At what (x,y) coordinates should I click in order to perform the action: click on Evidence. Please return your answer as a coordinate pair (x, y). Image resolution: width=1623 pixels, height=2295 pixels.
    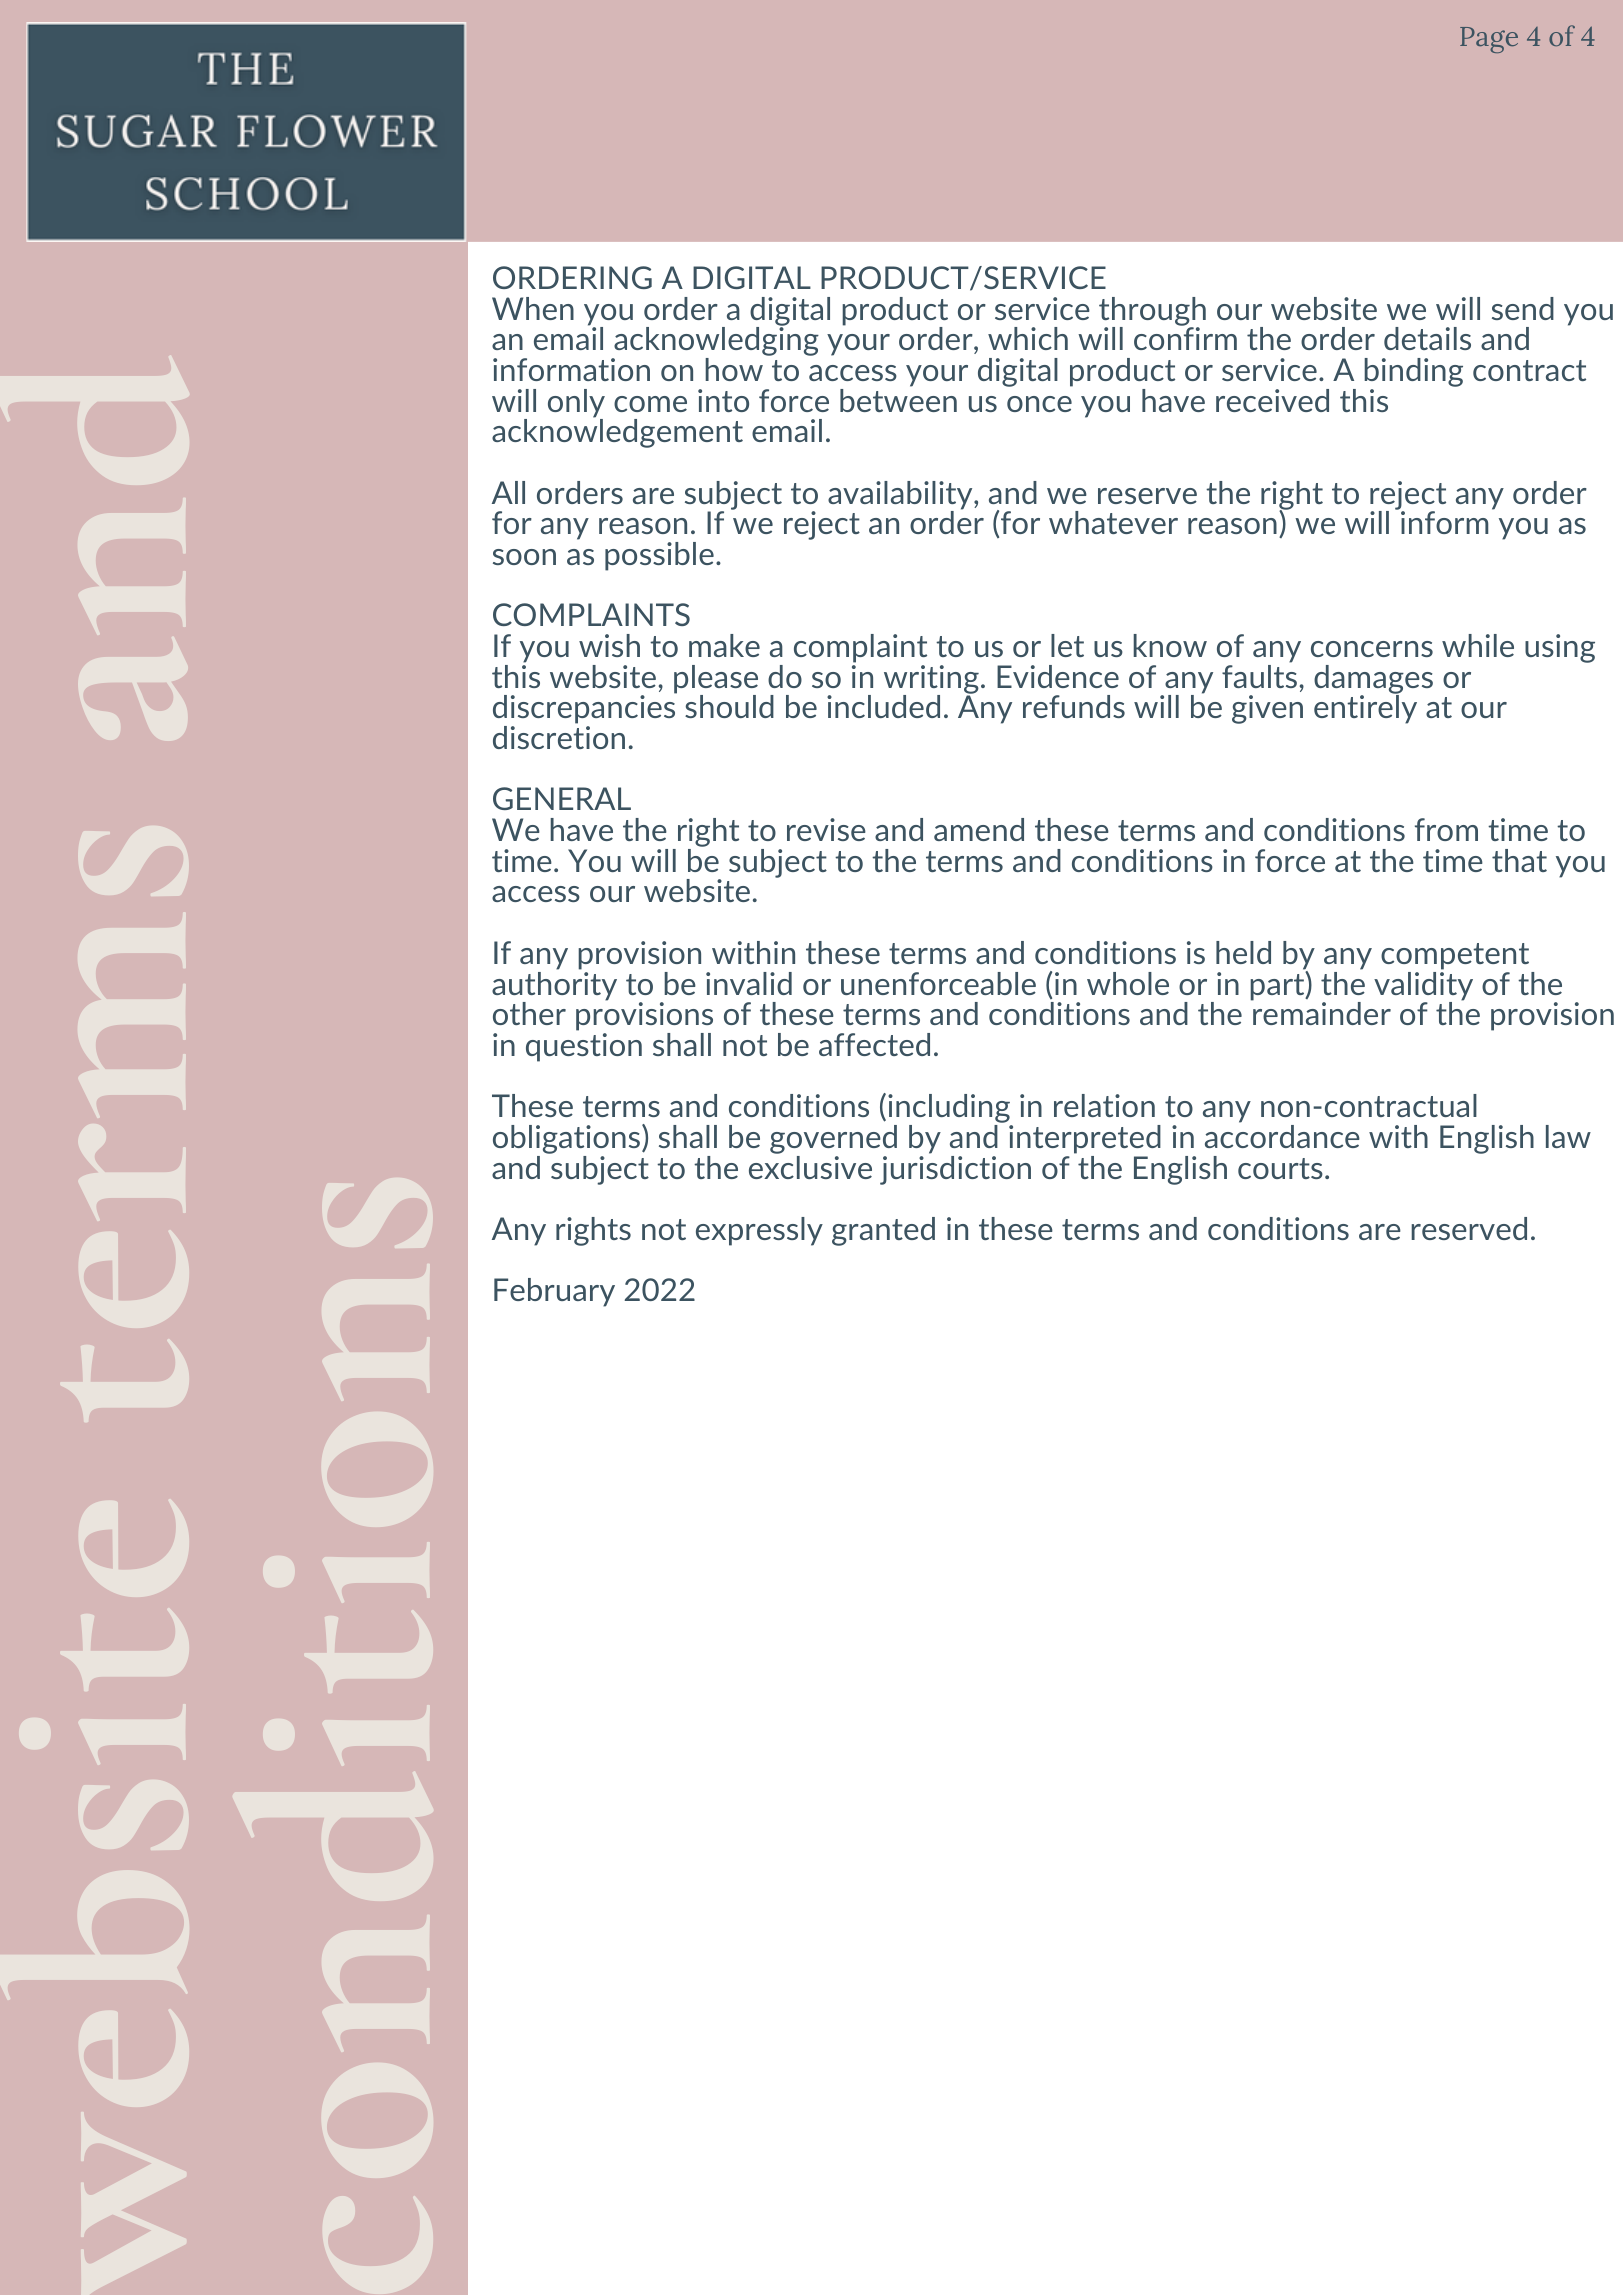
    Looking at the image, I should click on (1058, 676).
